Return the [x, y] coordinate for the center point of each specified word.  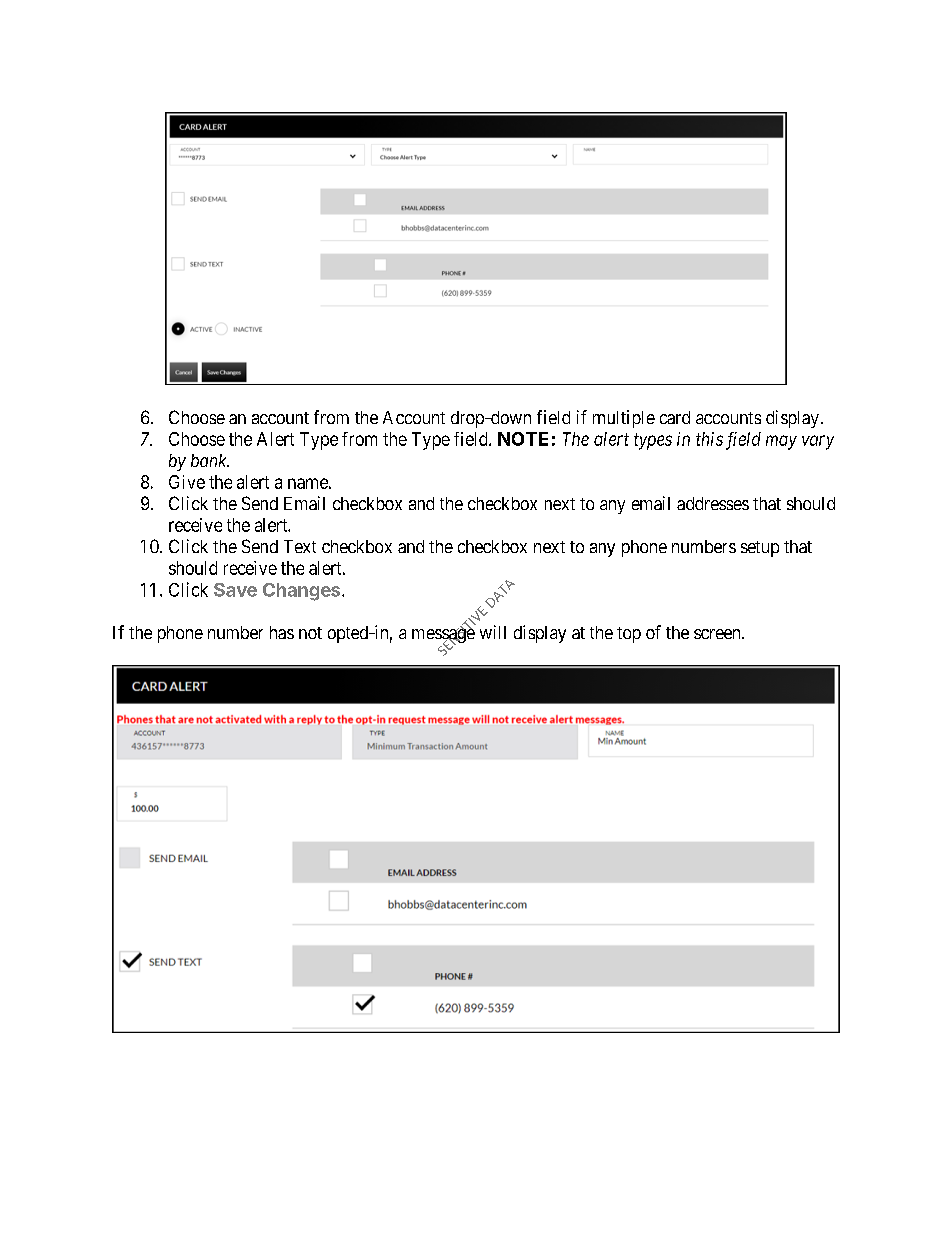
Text [300, 546]
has [282, 632]
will [493, 632]
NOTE [523, 439]
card [675, 417]
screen [718, 634]
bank [210, 460]
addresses [713, 503]
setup [760, 549]
